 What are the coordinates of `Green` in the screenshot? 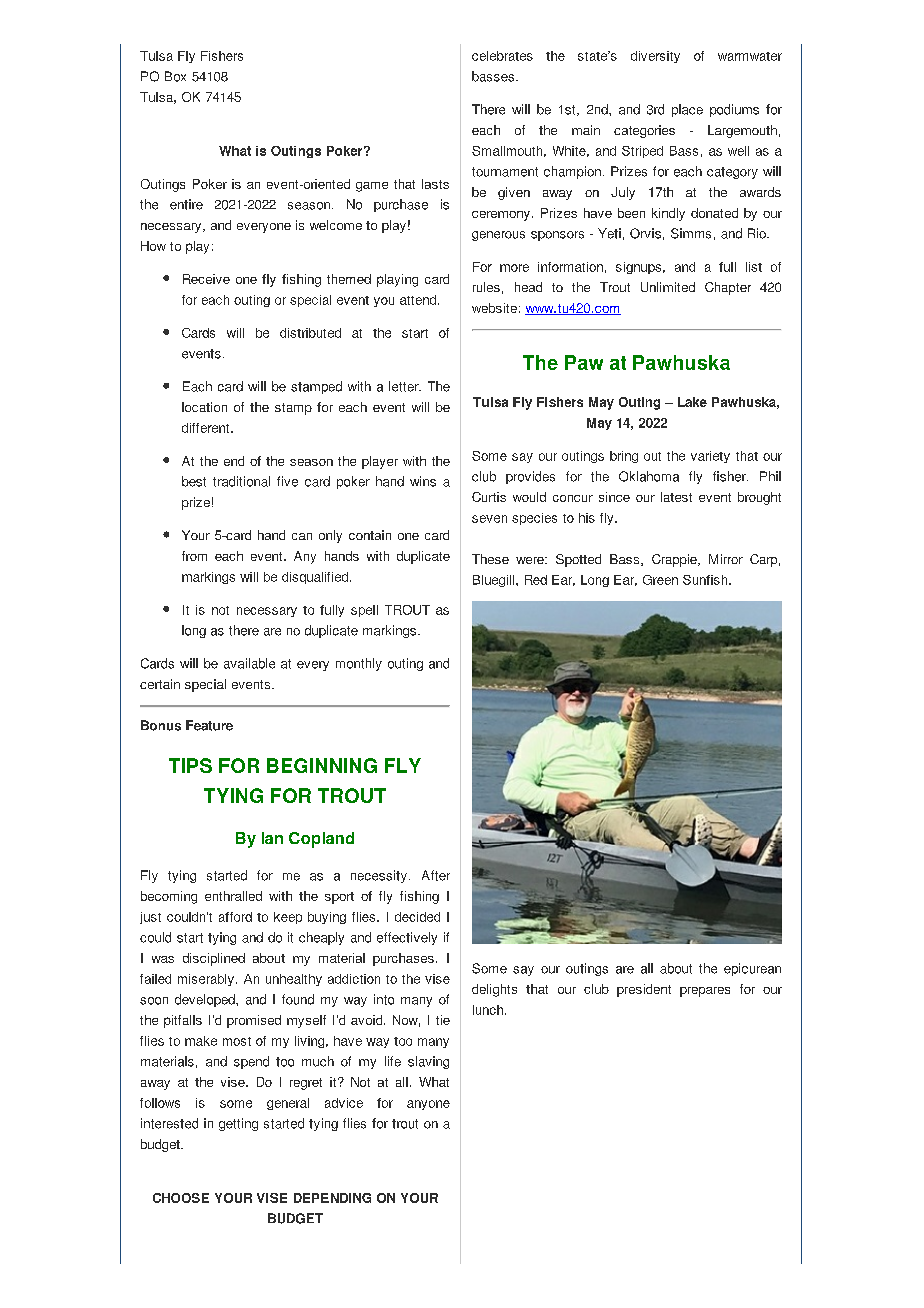 It's located at (660, 580).
